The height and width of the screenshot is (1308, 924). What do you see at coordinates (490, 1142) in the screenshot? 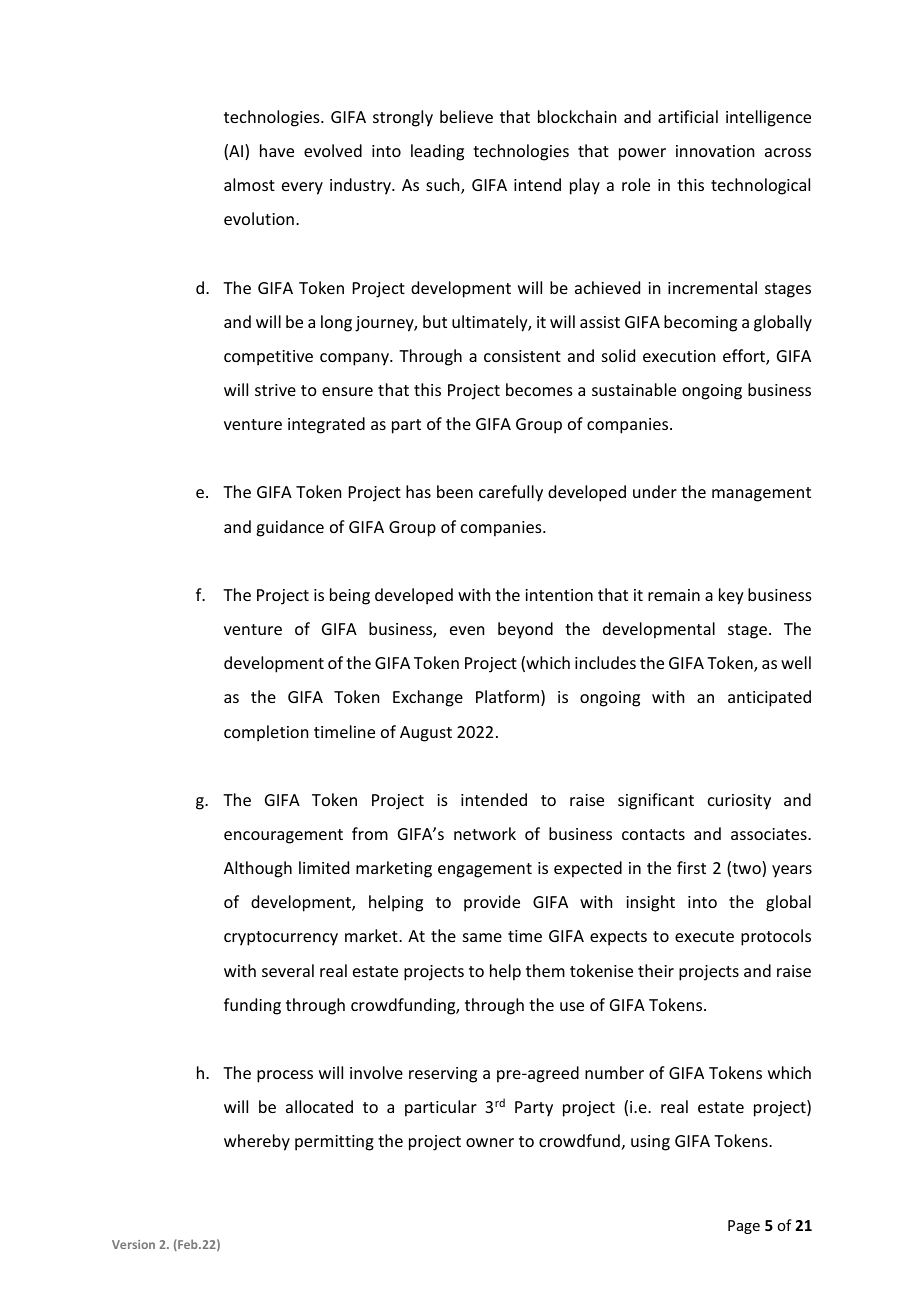
I see `owner` at bounding box center [490, 1142].
